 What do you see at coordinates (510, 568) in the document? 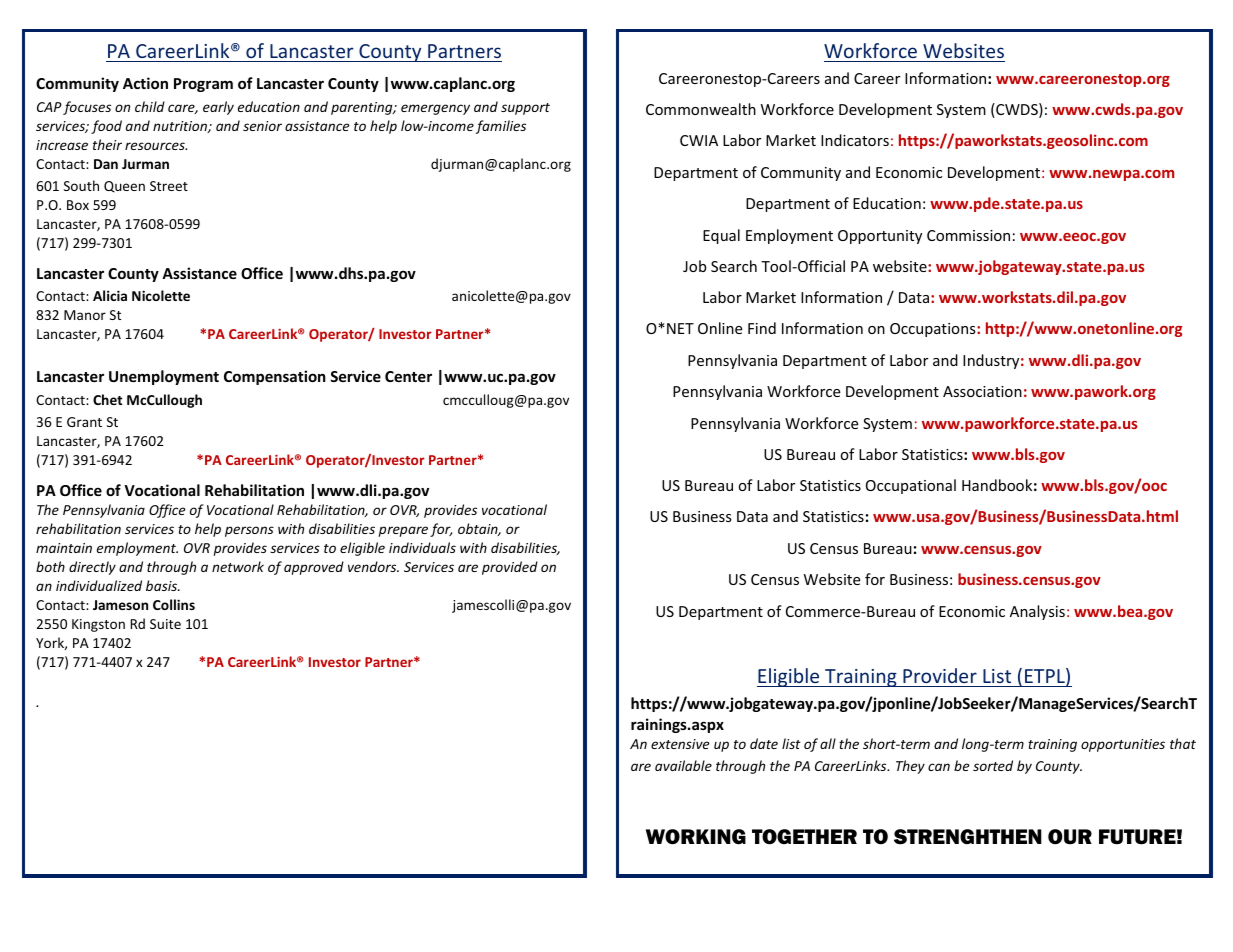
I see `provided` at bounding box center [510, 568].
